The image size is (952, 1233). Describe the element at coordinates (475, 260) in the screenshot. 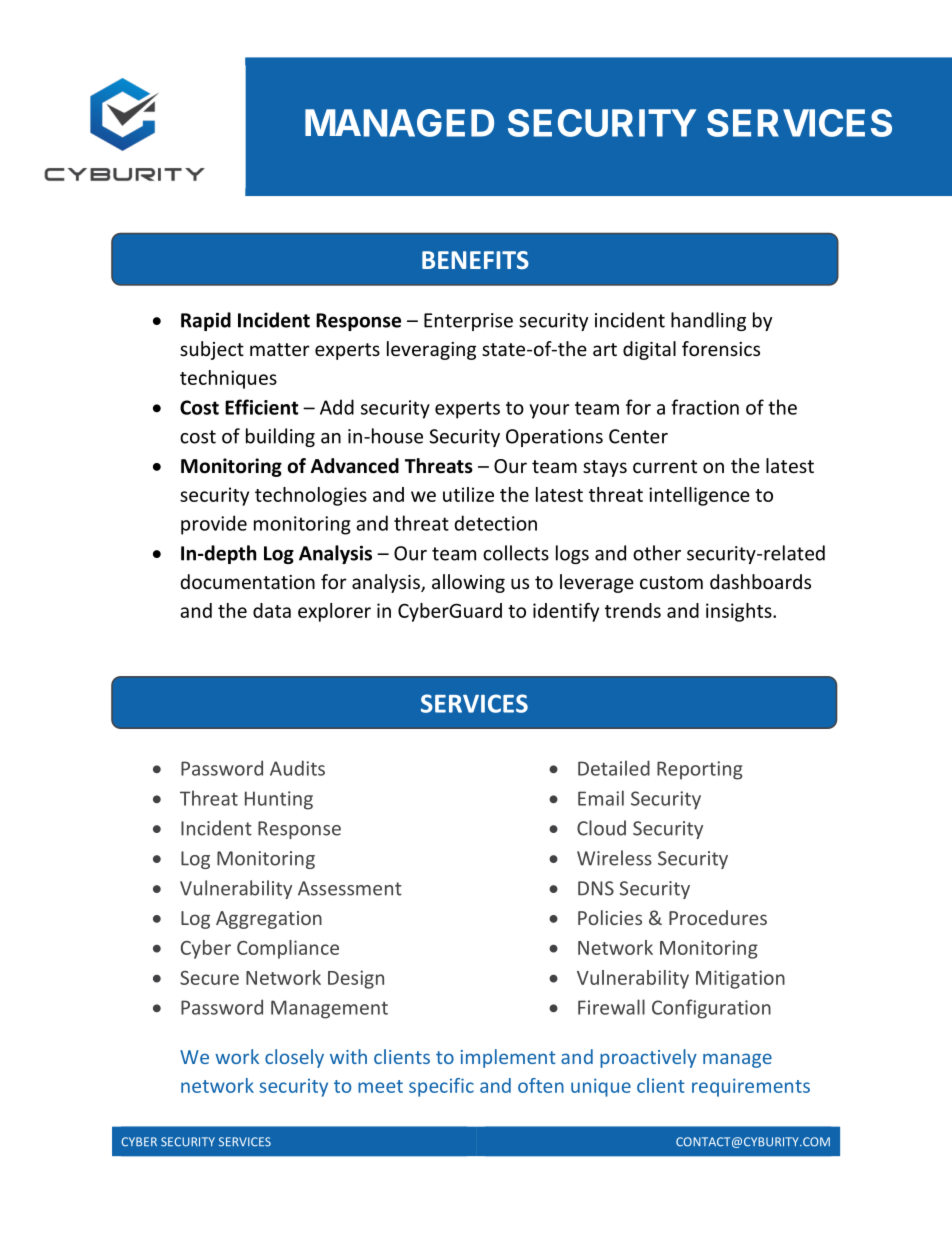

I see `BENEFITS` at that location.
